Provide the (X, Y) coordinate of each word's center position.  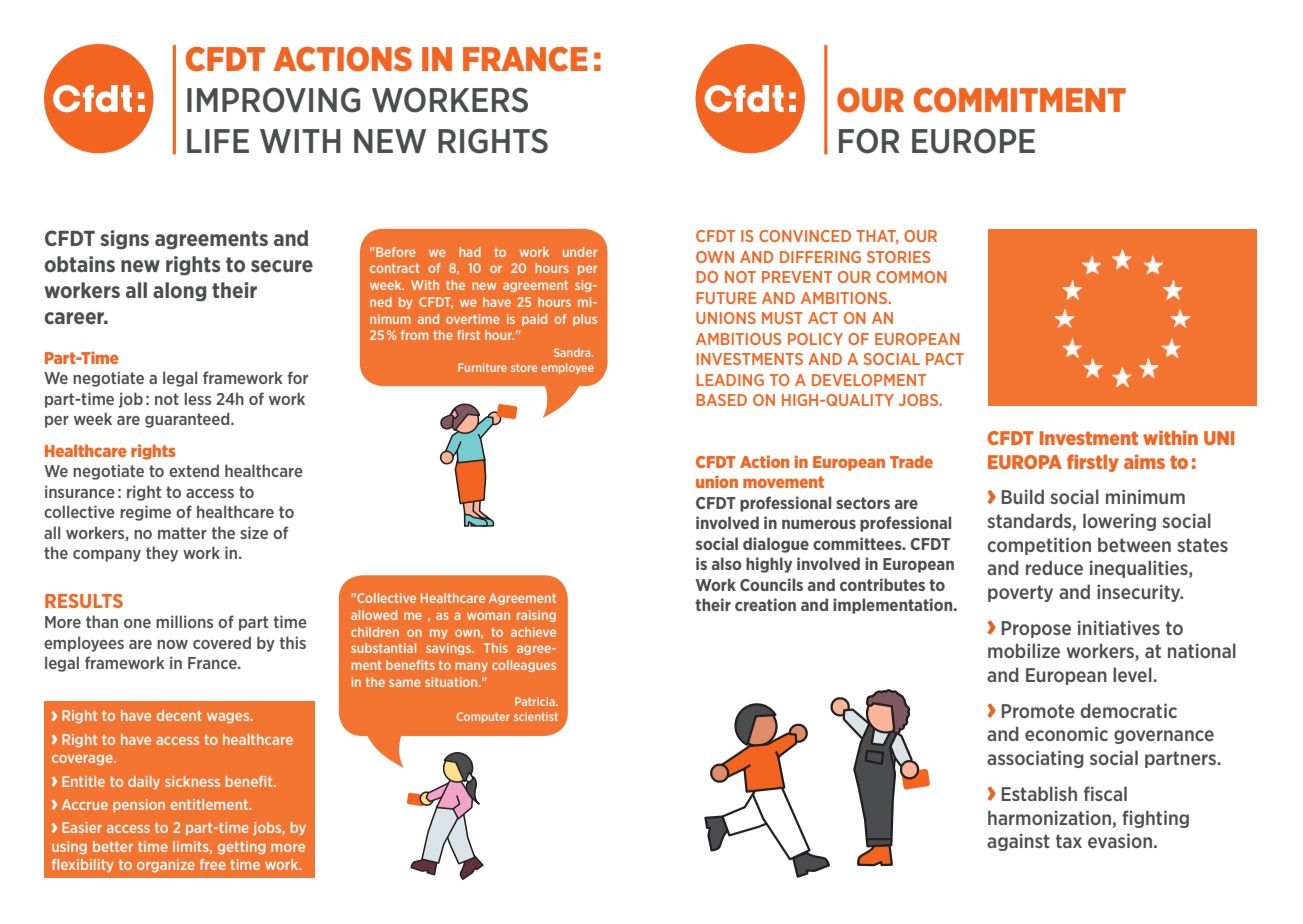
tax (1069, 841)
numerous (819, 524)
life (218, 141)
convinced (805, 236)
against (1018, 842)
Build (1023, 496)
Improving (273, 100)
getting (241, 847)
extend (194, 470)
